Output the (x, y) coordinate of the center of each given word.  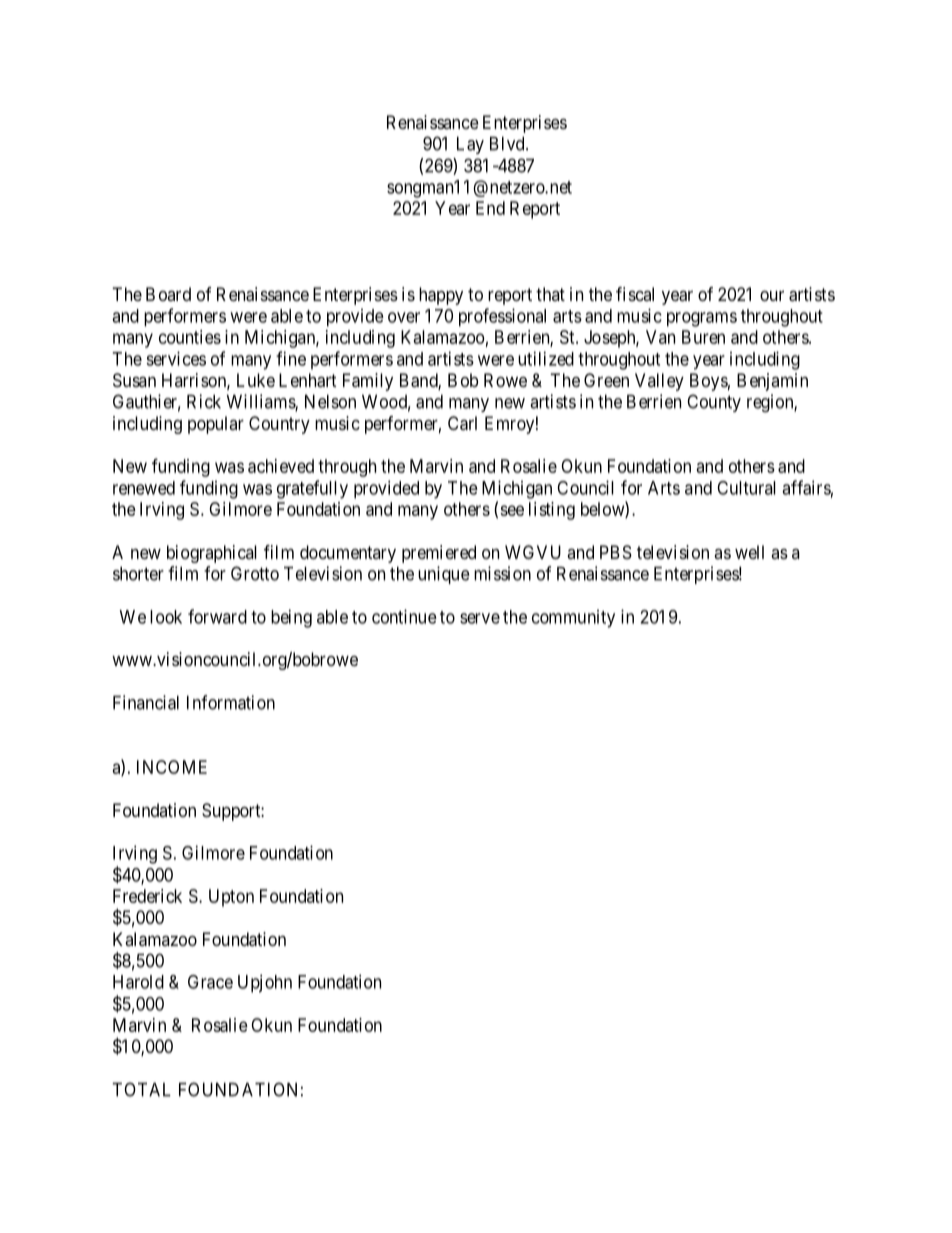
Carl (462, 423)
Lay (470, 145)
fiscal (635, 294)
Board (168, 294)
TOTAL (141, 1089)
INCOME (172, 767)
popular (216, 425)
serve (480, 618)
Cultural (746, 488)
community (573, 619)
